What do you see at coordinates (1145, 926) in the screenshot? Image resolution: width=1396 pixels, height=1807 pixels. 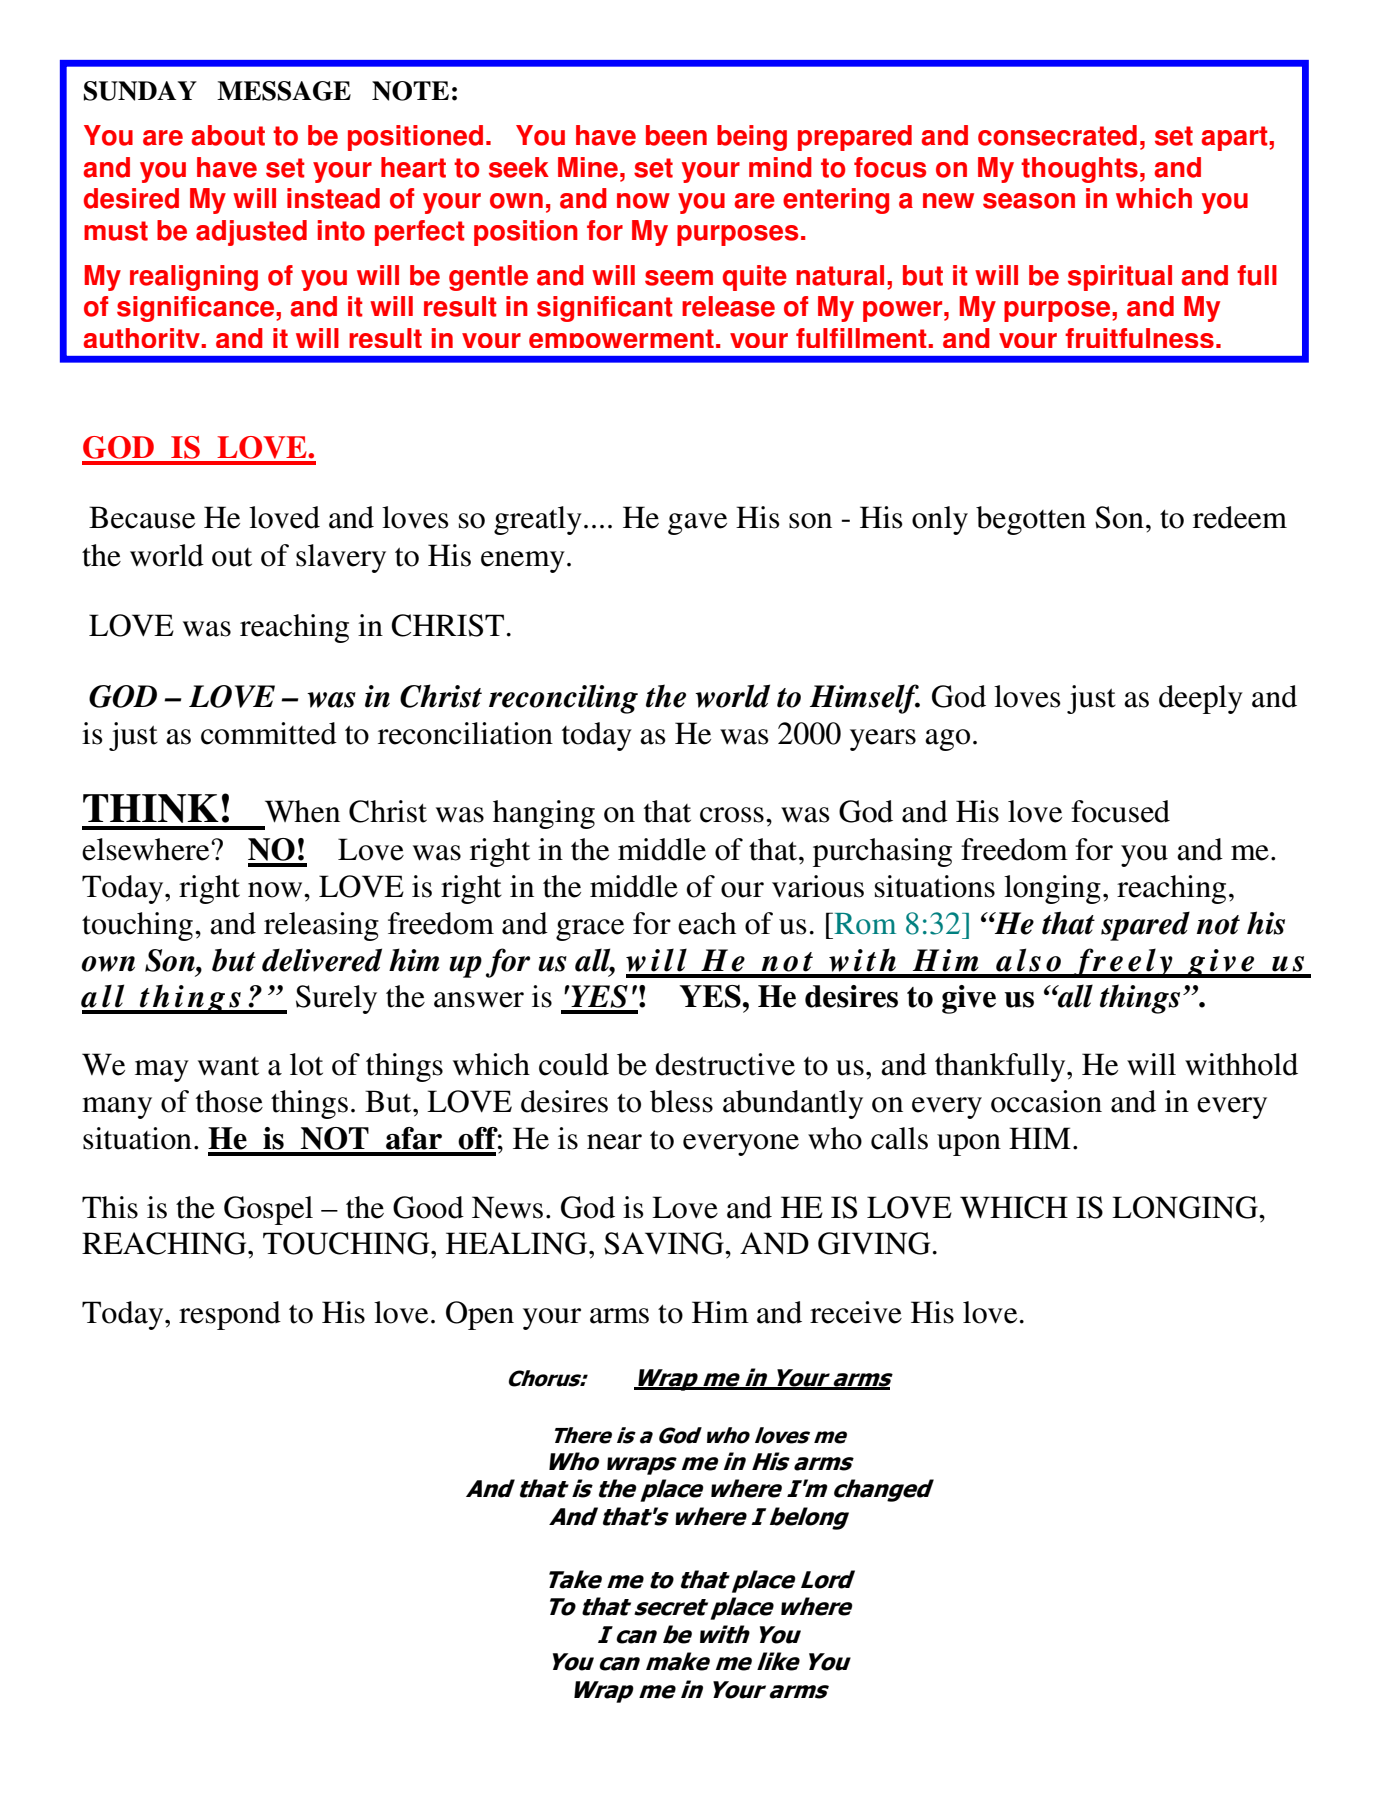 I see `spared` at bounding box center [1145, 926].
